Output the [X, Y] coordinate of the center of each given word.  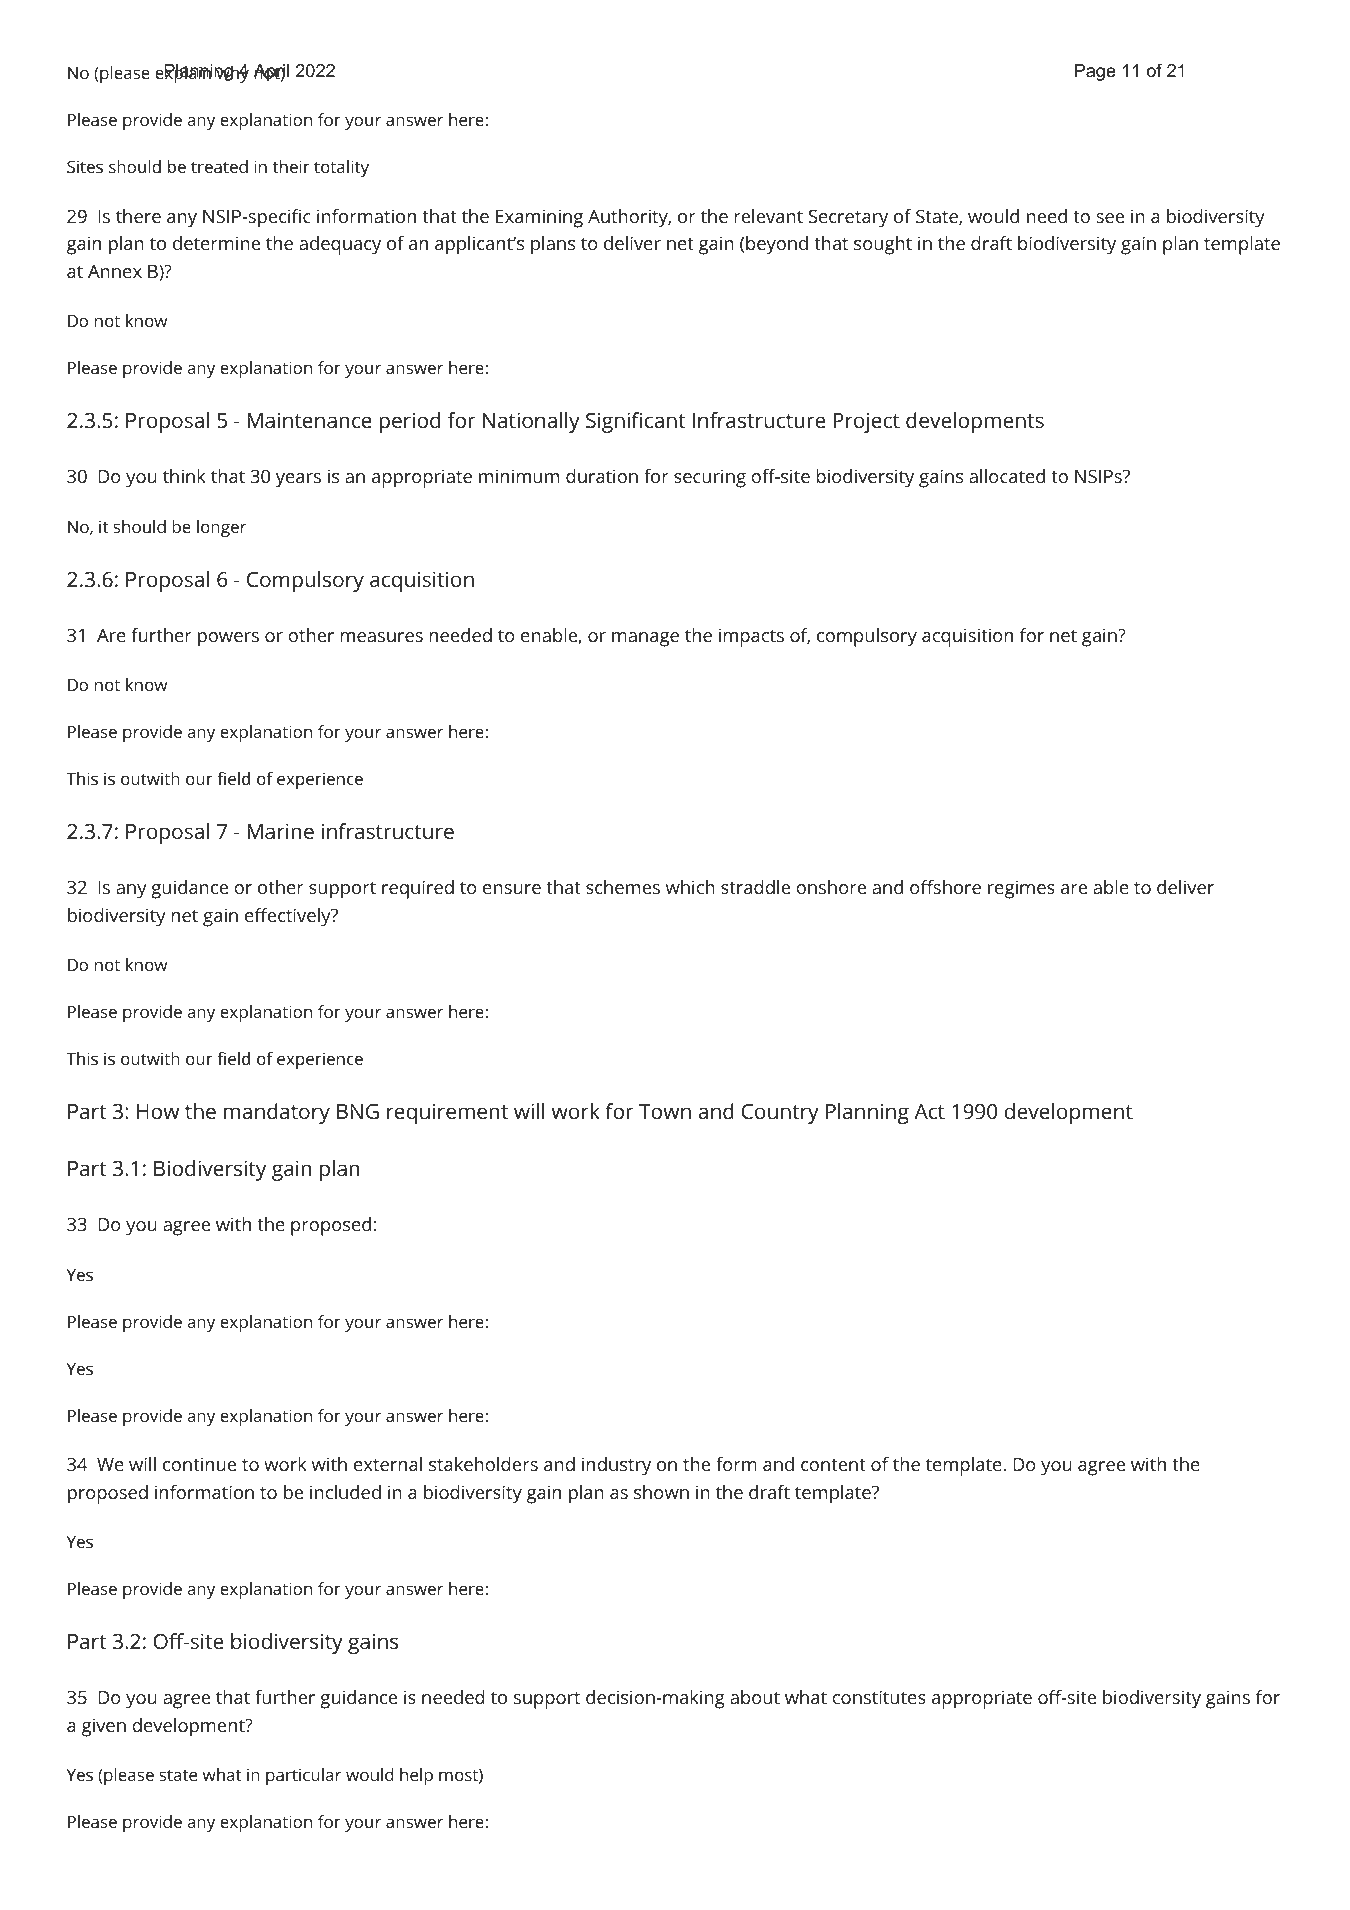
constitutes [879, 1697]
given [104, 1727]
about [755, 1697]
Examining [539, 218]
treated [219, 166]
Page [1095, 72]
